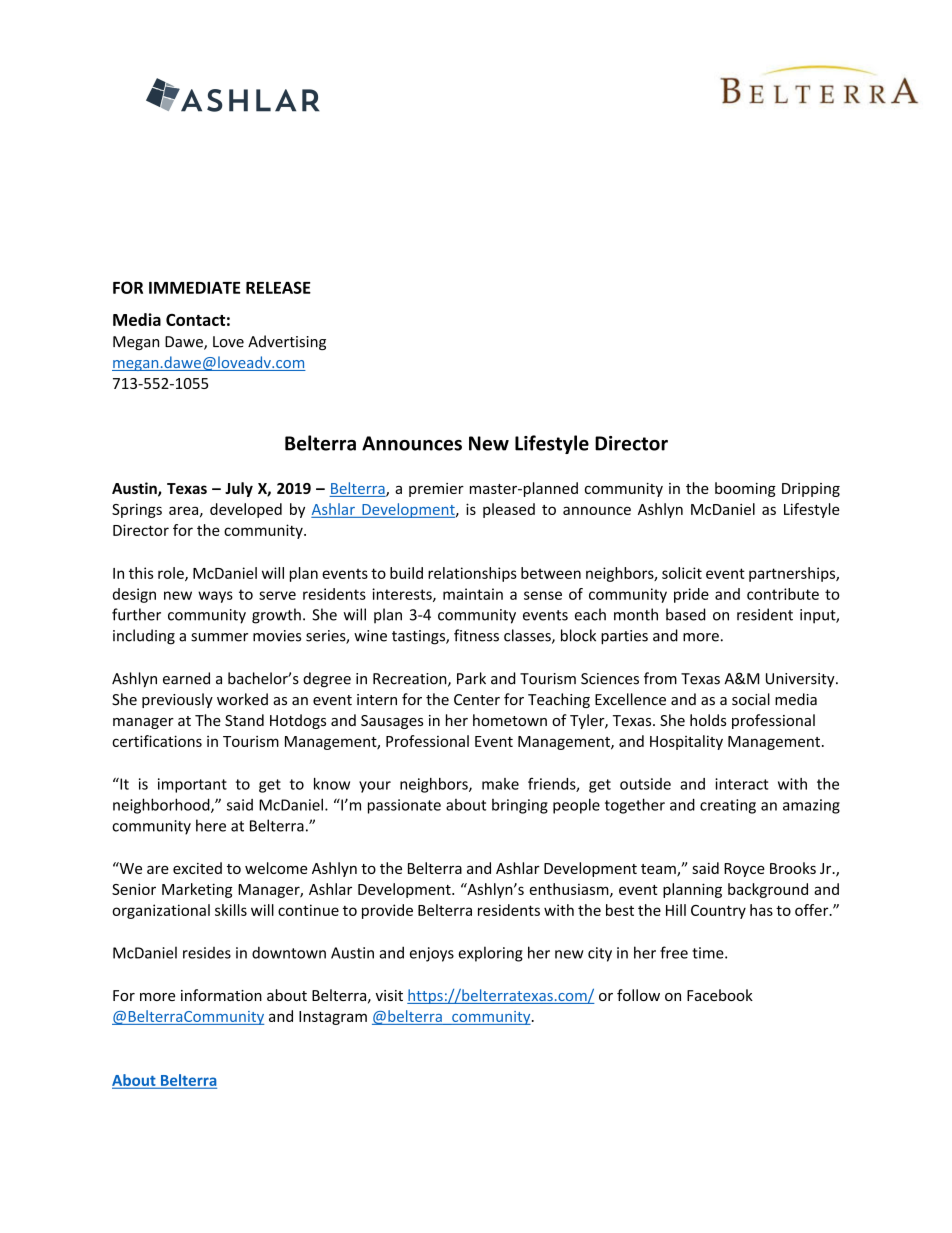  Describe the element at coordinates (219, 637) in the screenshot. I see `summer` at that location.
